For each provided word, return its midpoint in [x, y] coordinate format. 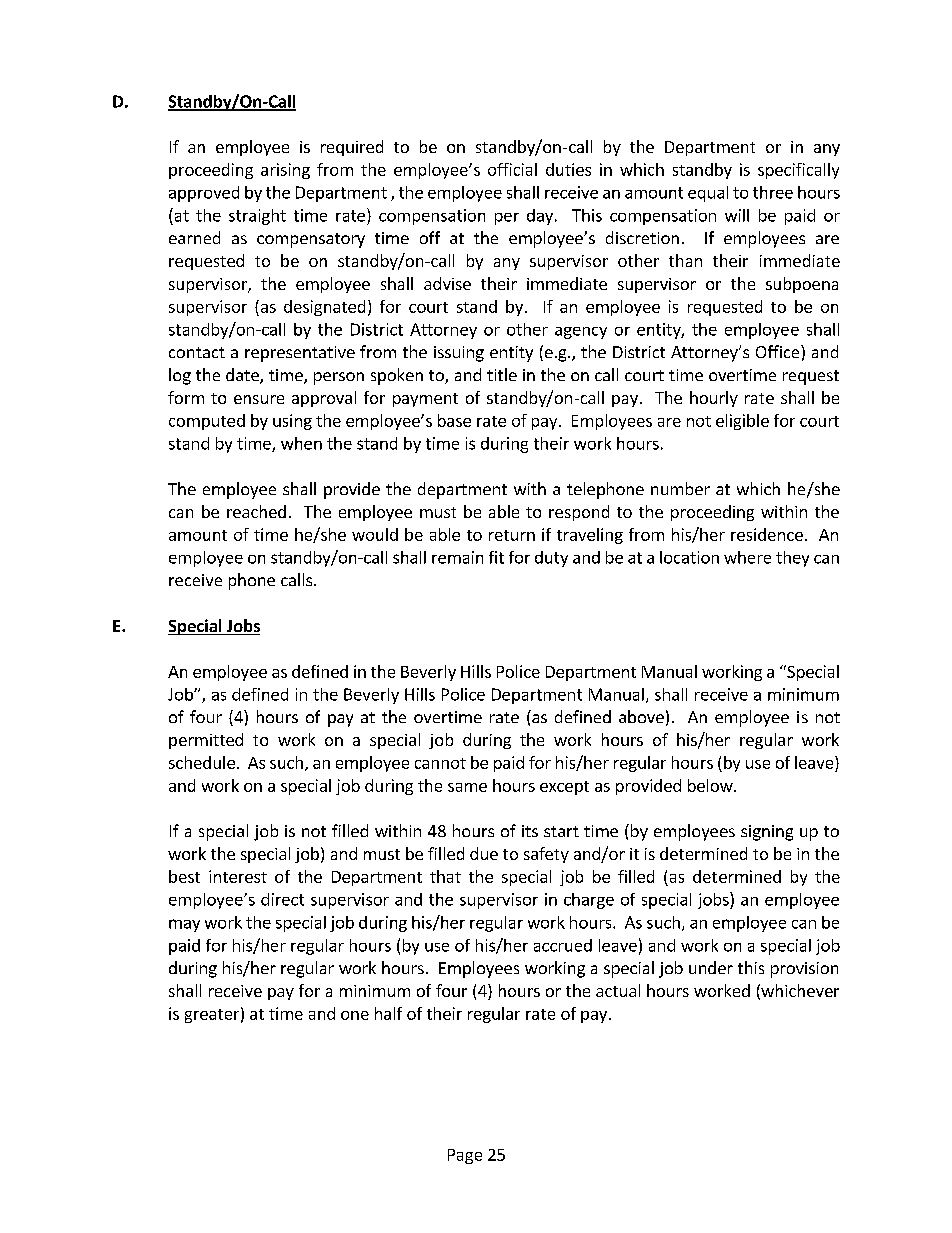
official [512, 169]
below [711, 785]
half [388, 1013]
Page [465, 1156]
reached [256, 511]
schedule [202, 762]
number [680, 488]
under [711, 967]
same [467, 787]
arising [285, 171]
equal [708, 194]
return [512, 535]
